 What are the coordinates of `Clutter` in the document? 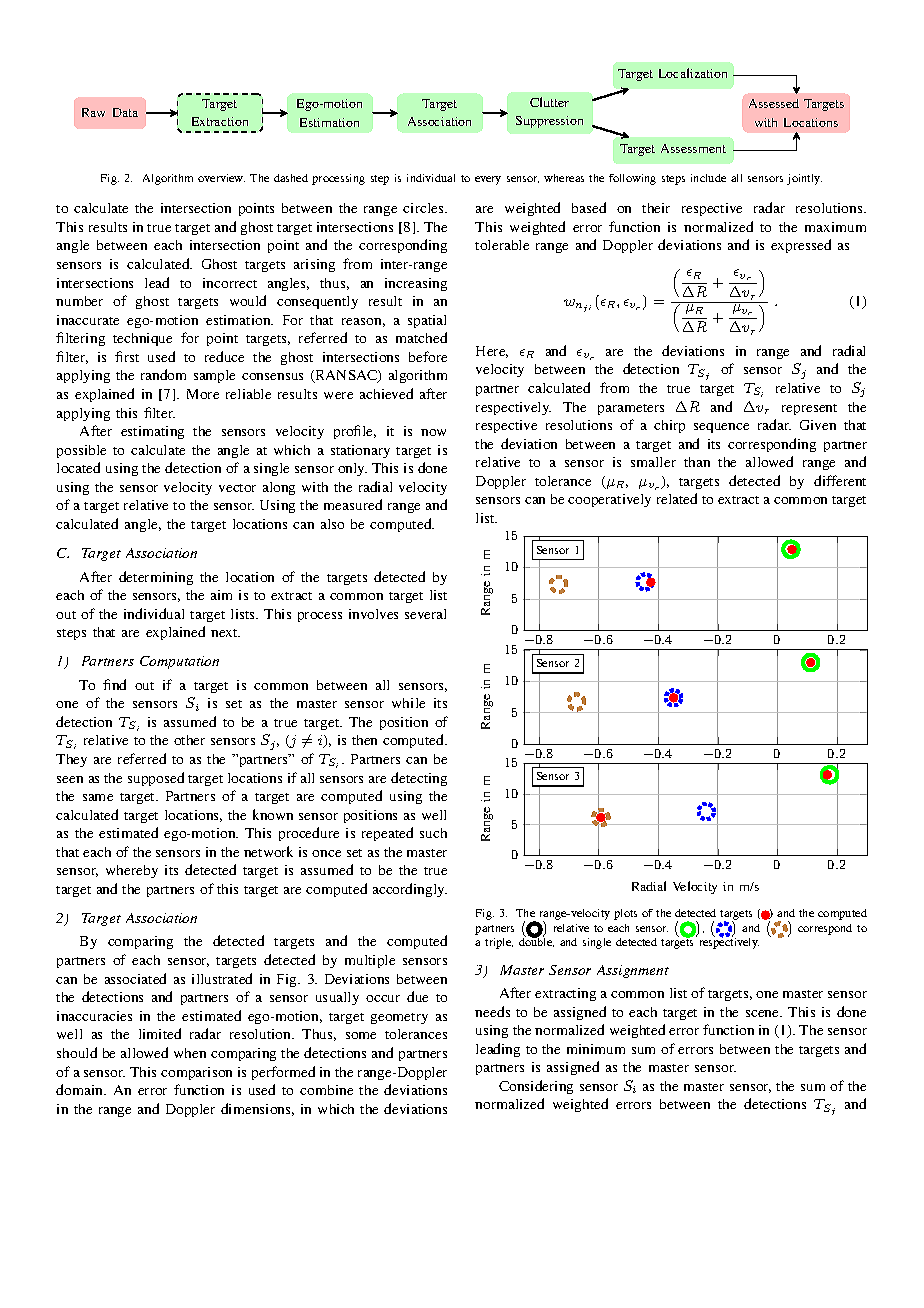 It's located at (549, 102).
